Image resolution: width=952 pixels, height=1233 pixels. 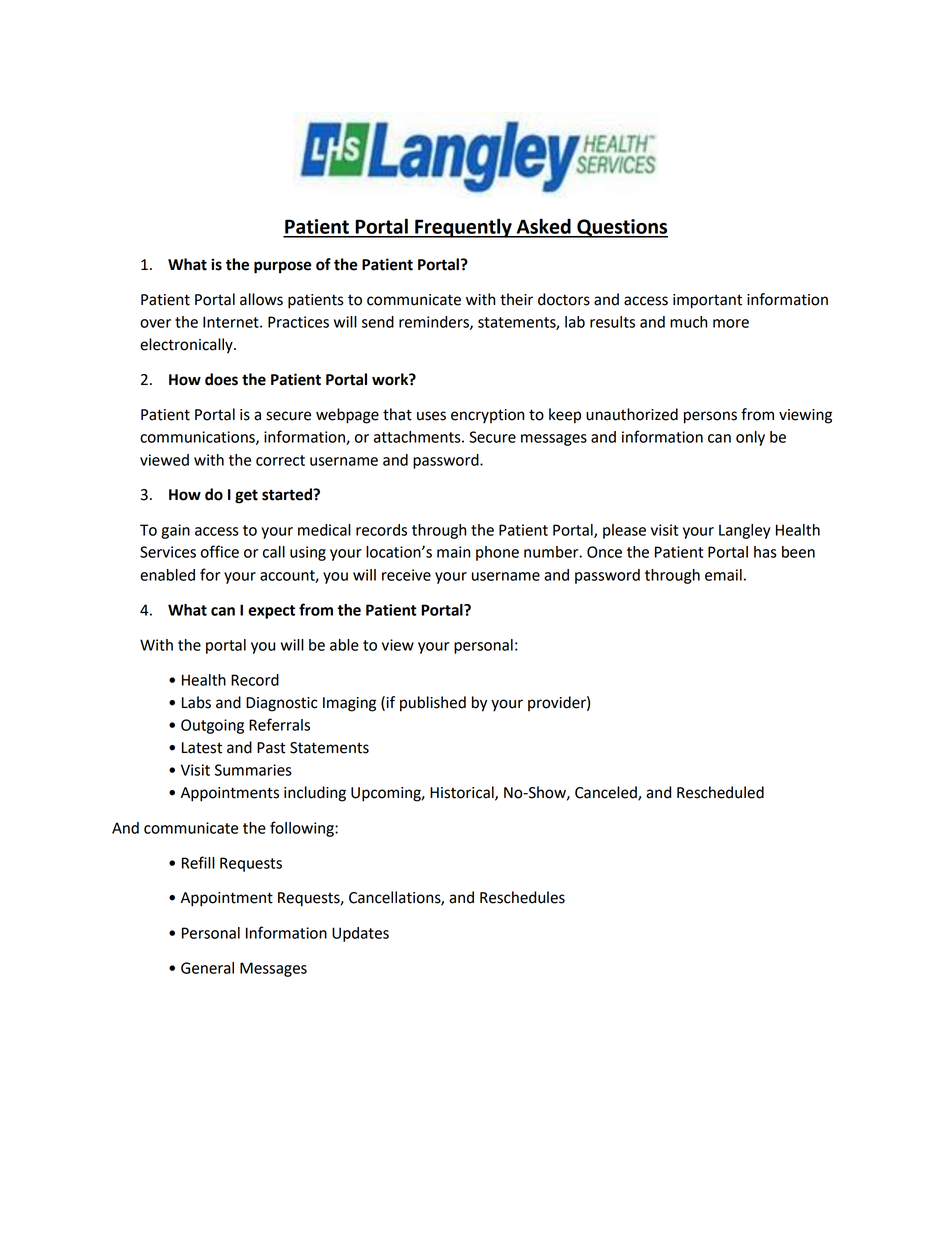 What do you see at coordinates (246, 496) in the document?
I see `get` at bounding box center [246, 496].
